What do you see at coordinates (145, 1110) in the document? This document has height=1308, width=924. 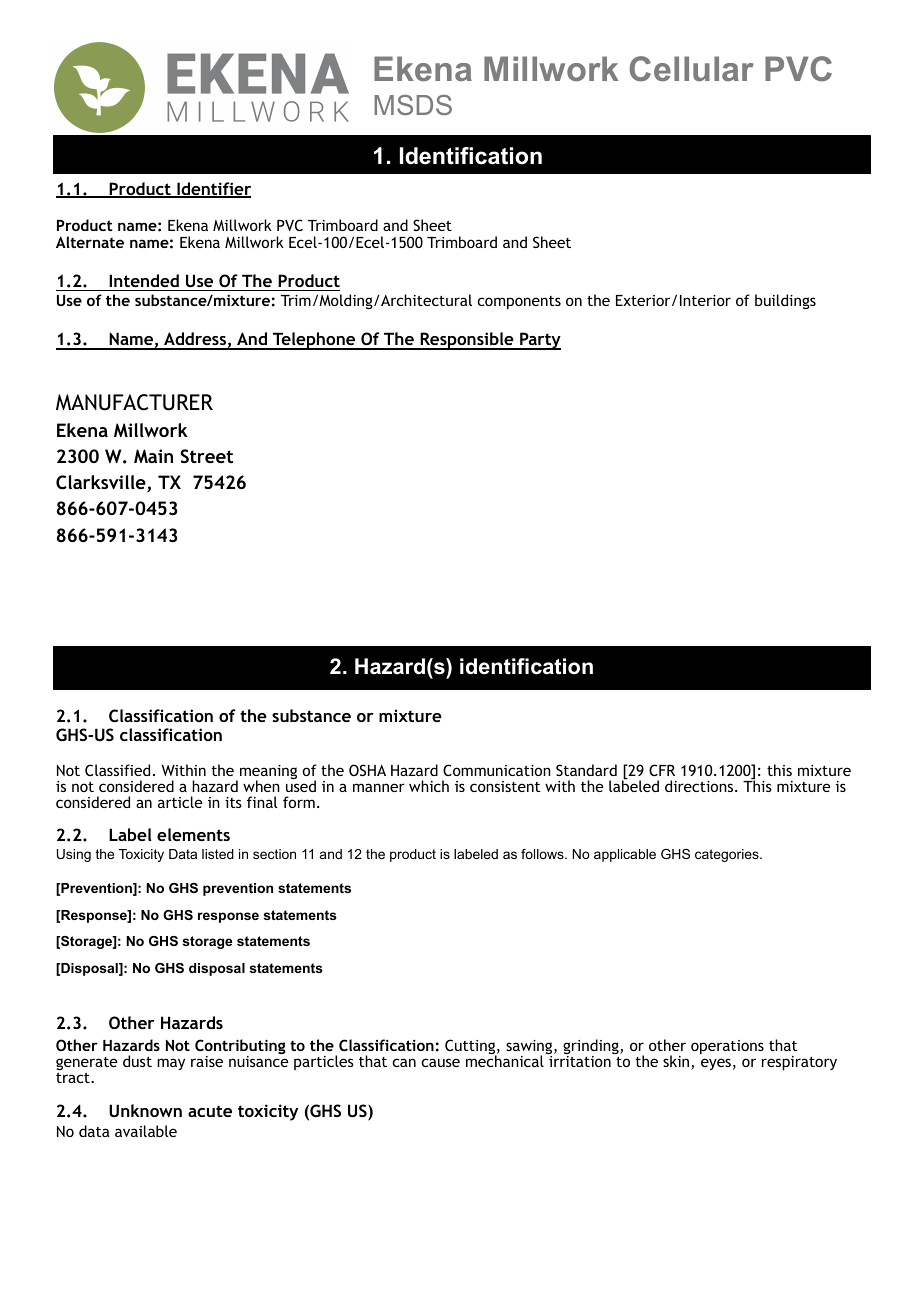 I see `Unknown` at bounding box center [145, 1110].
